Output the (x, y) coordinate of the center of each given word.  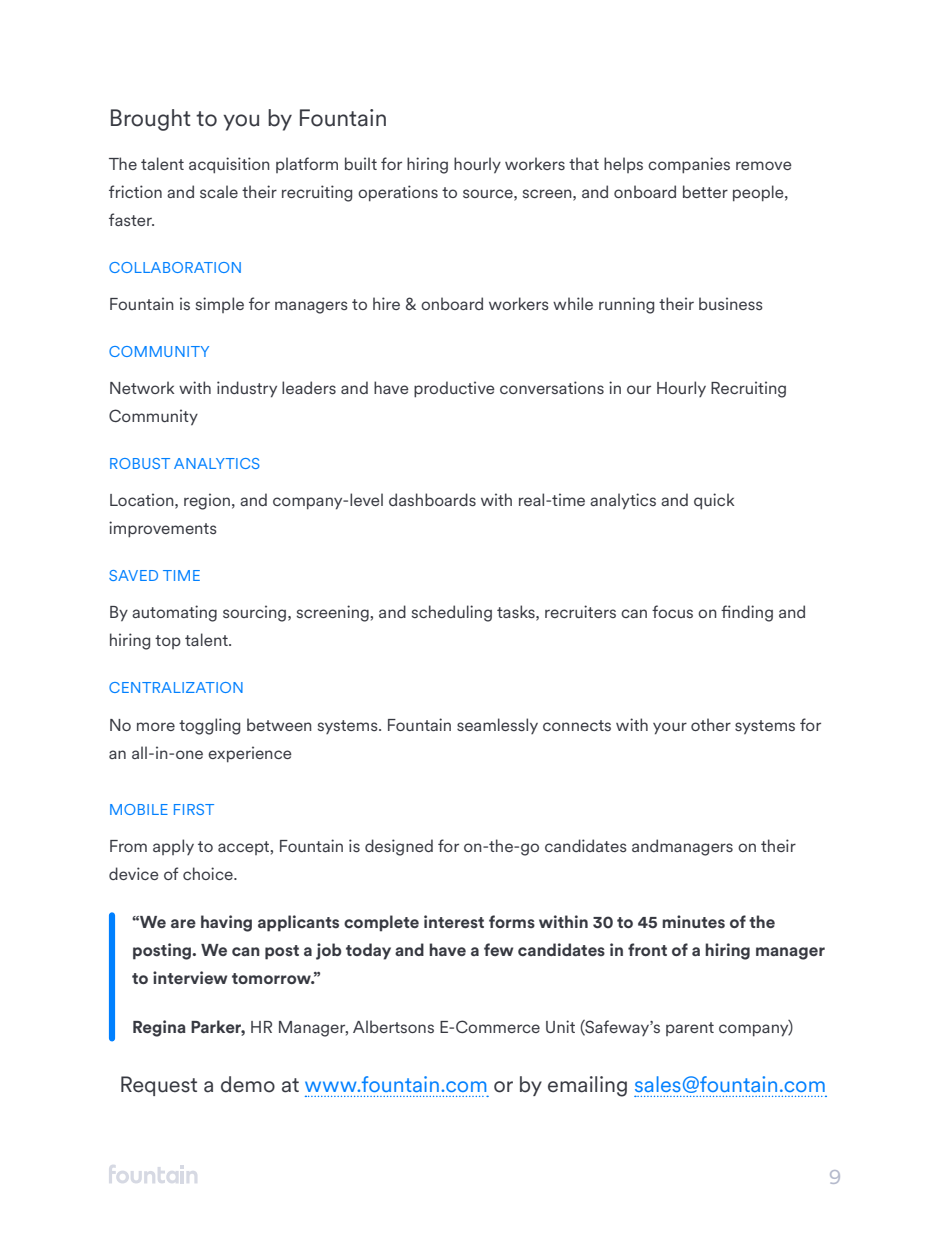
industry (247, 389)
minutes (693, 922)
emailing (587, 1086)
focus (672, 611)
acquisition (229, 165)
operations (398, 193)
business (731, 303)
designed (399, 847)
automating (174, 613)
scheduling (452, 613)
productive (454, 389)
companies (689, 165)
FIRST (194, 809)
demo (248, 1084)
